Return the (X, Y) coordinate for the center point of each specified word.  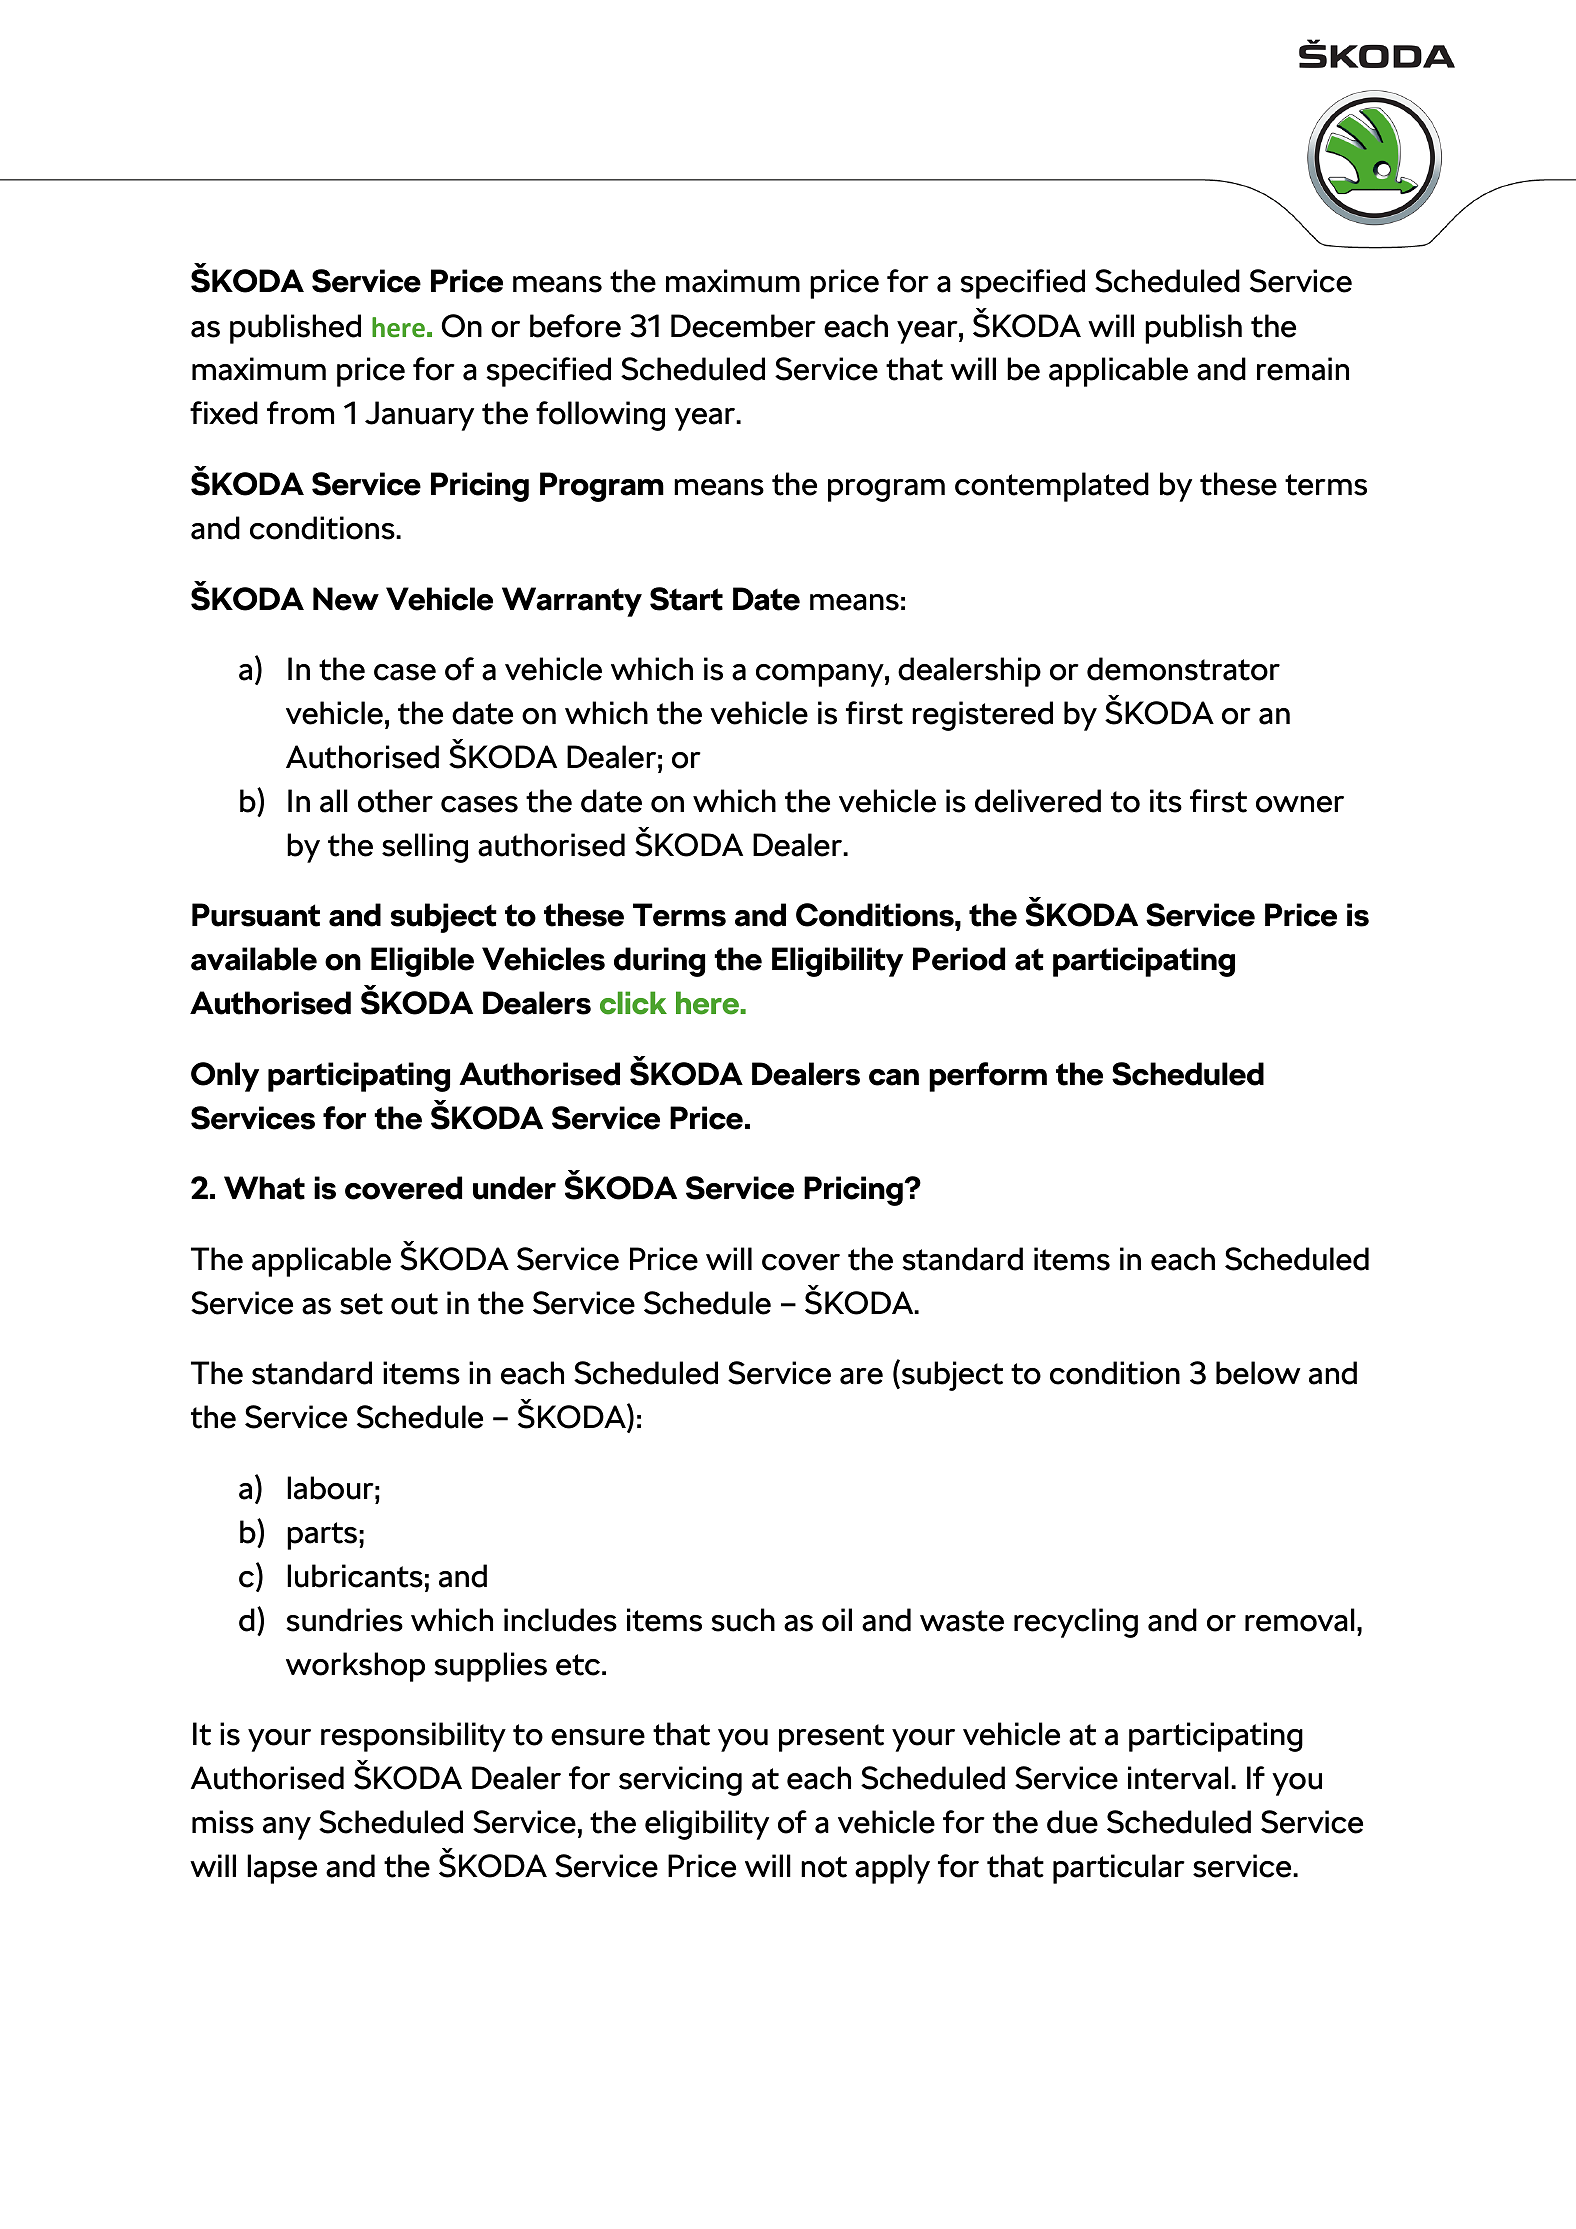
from (300, 413)
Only (225, 1077)
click (633, 1003)
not (824, 1867)
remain (1303, 369)
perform (988, 1077)
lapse (282, 1869)
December (743, 326)
